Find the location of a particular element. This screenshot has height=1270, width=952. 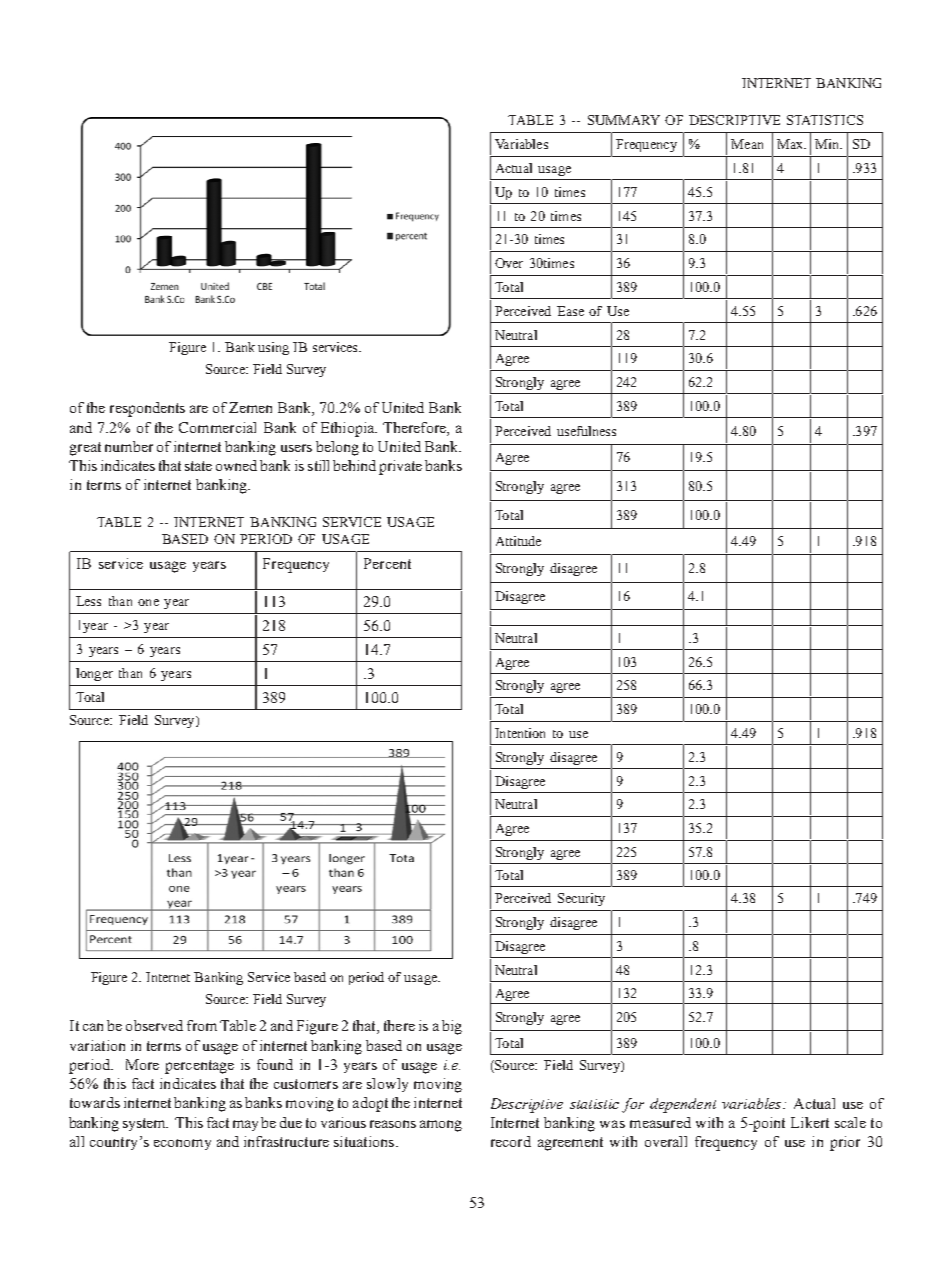

system is located at coordinates (145, 1124).
